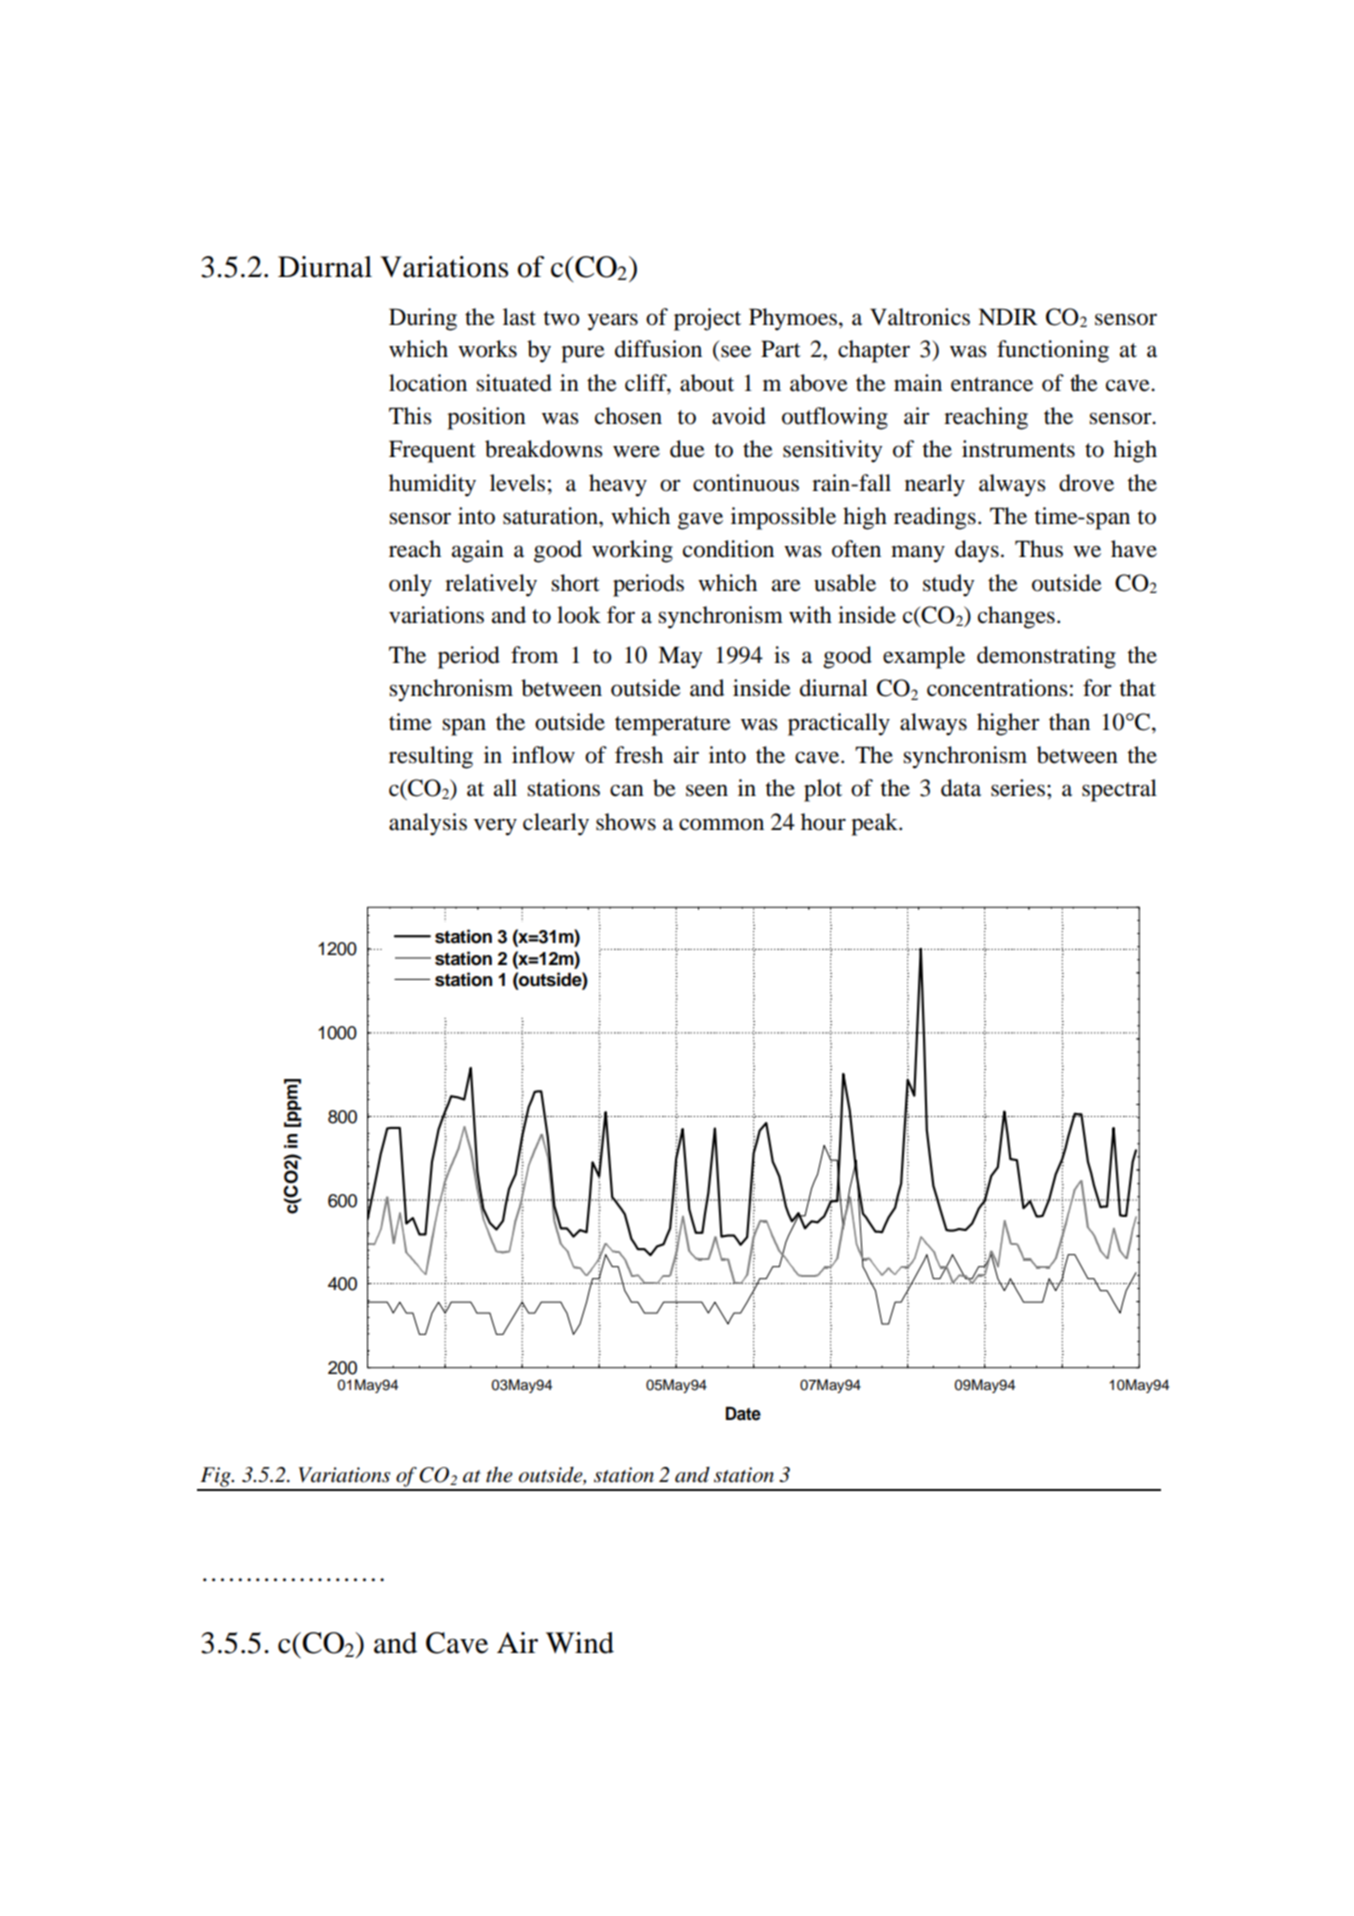 The height and width of the page is (1916, 1354). What do you see at coordinates (1018, 788) in the page?
I see `series` at bounding box center [1018, 788].
